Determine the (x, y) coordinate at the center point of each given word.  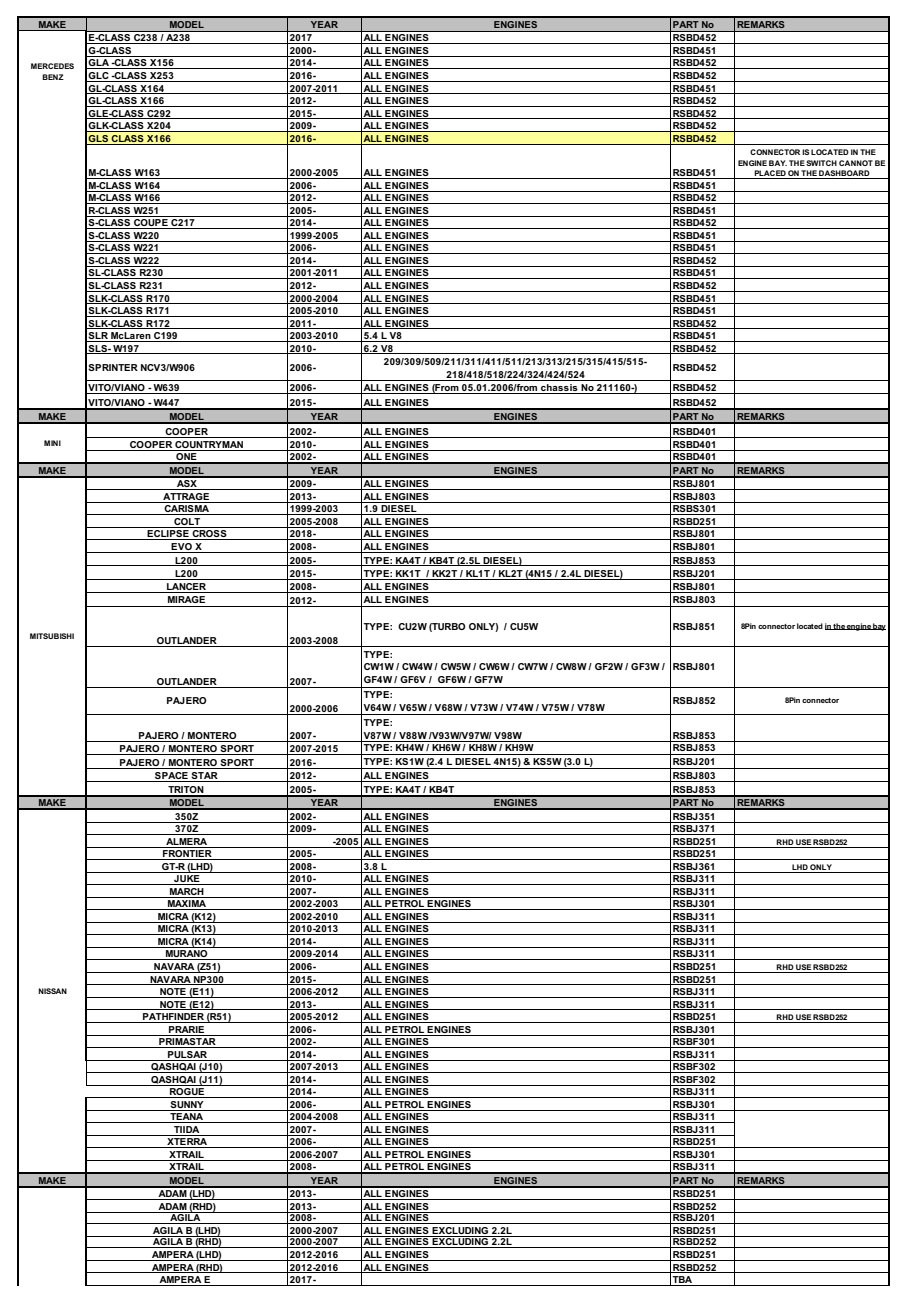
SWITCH (821, 163)
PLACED (770, 174)
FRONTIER (187, 855)
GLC (99, 77)
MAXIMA (187, 905)
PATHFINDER (173, 1018)
